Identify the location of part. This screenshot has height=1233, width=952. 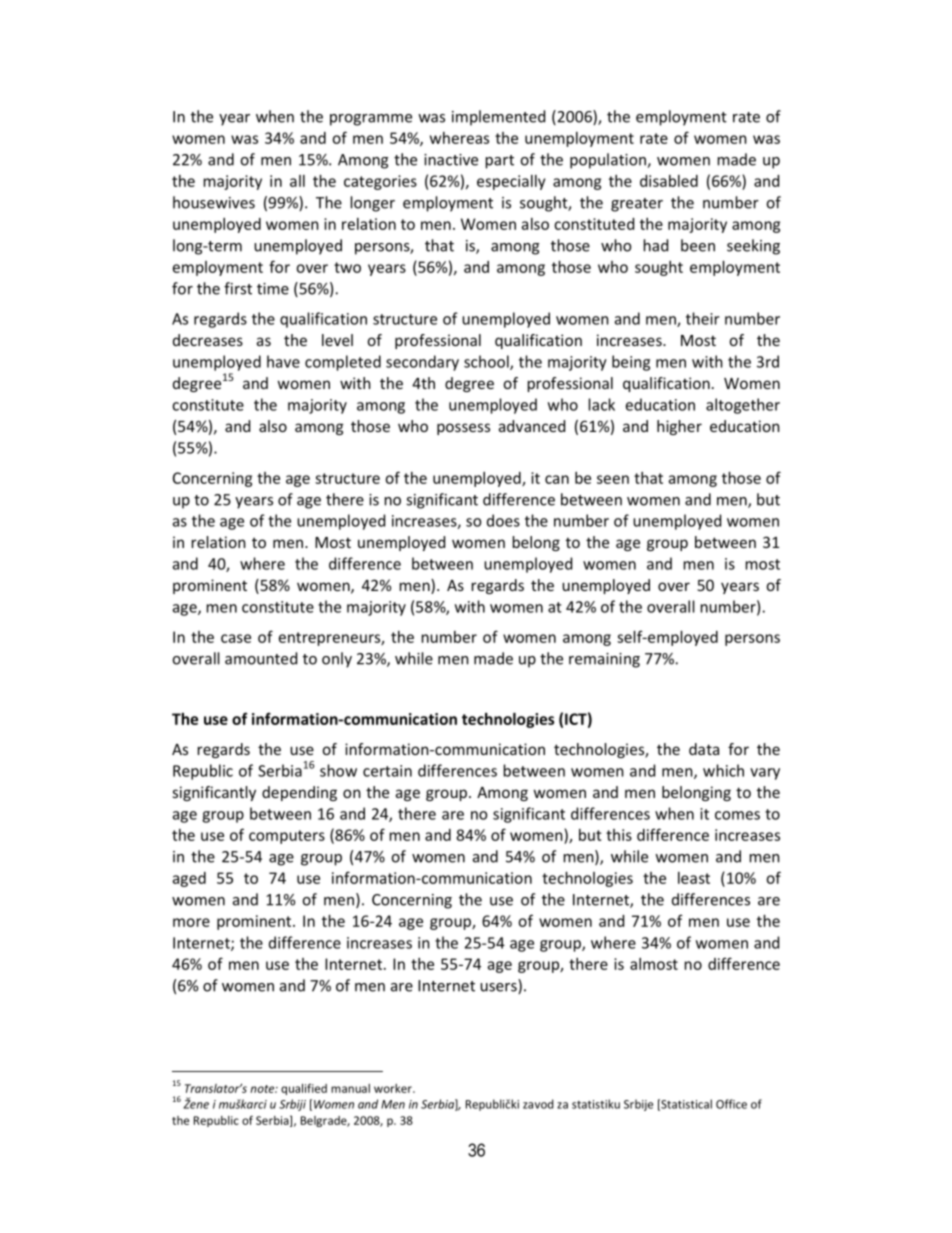
(500, 162).
